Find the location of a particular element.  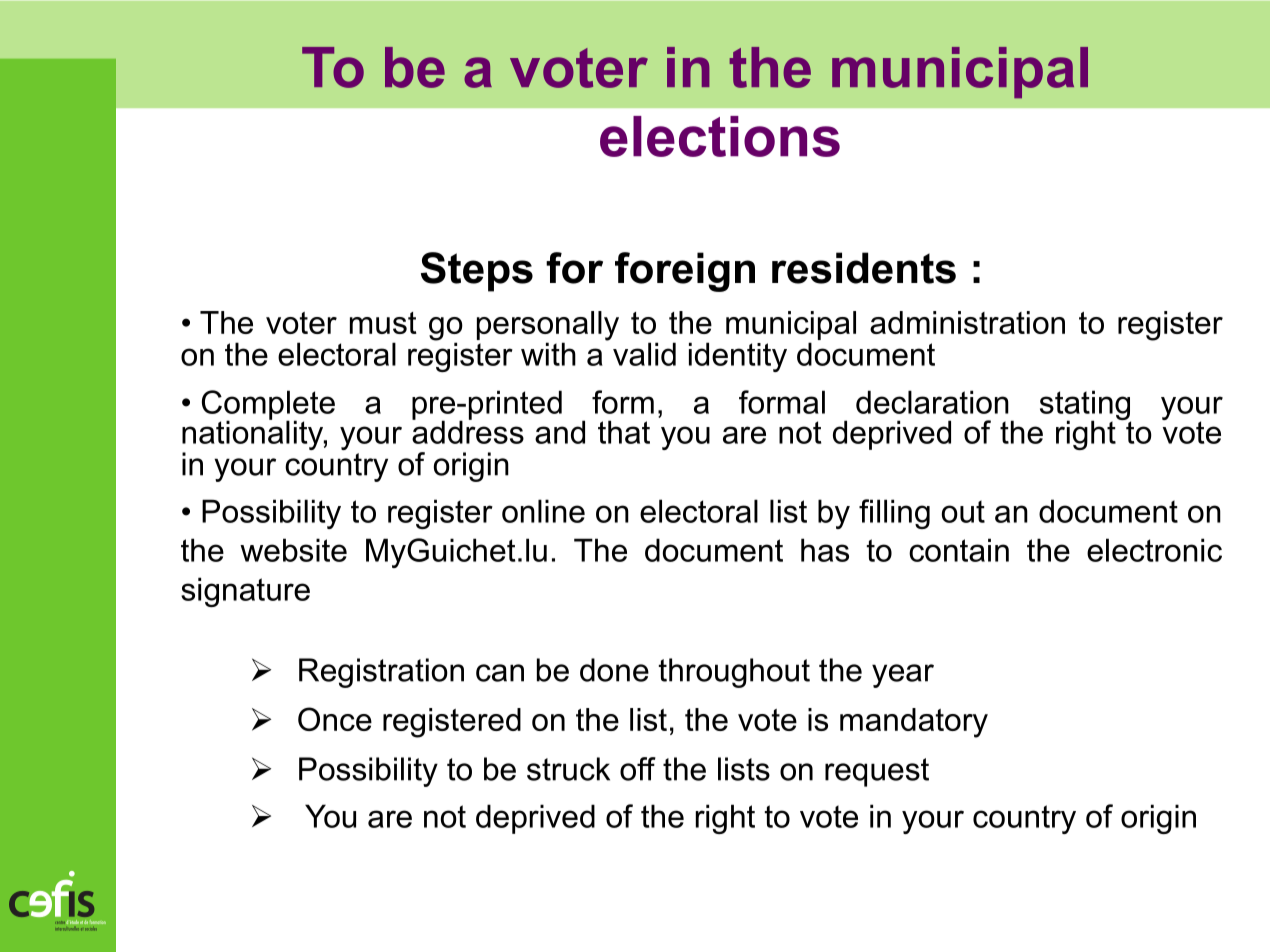

has is located at coordinates (825, 550).
